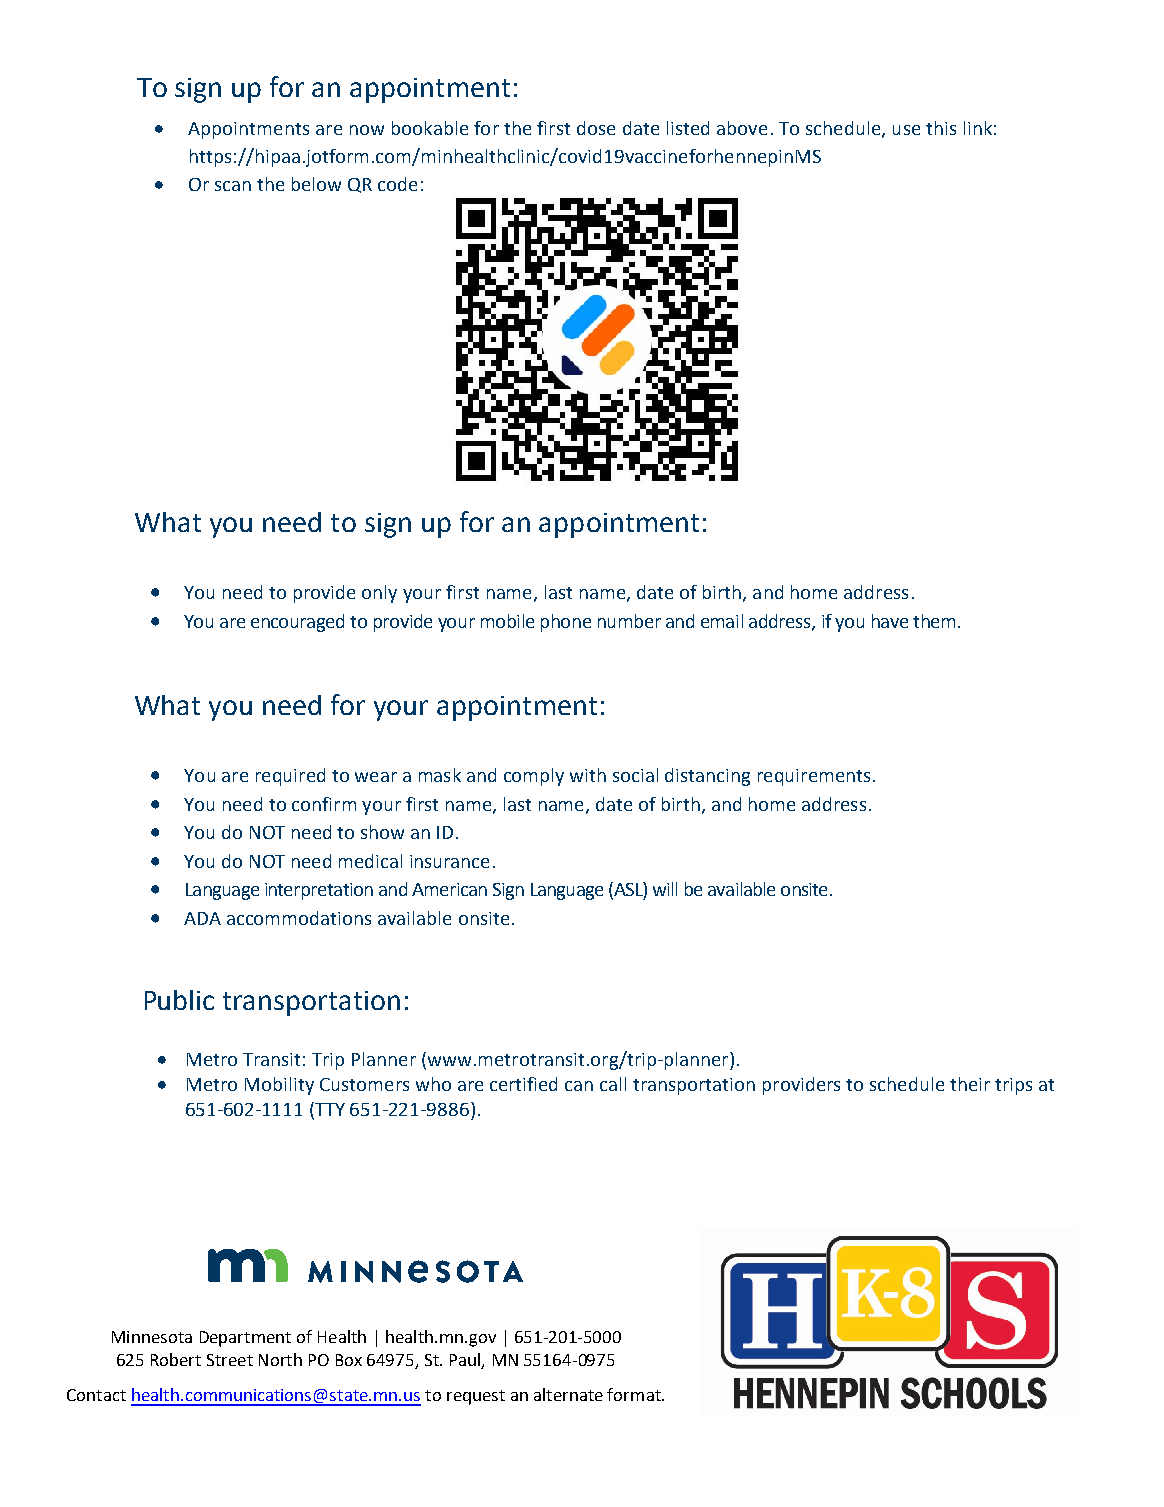  I want to click on certified, so click(523, 1084).
